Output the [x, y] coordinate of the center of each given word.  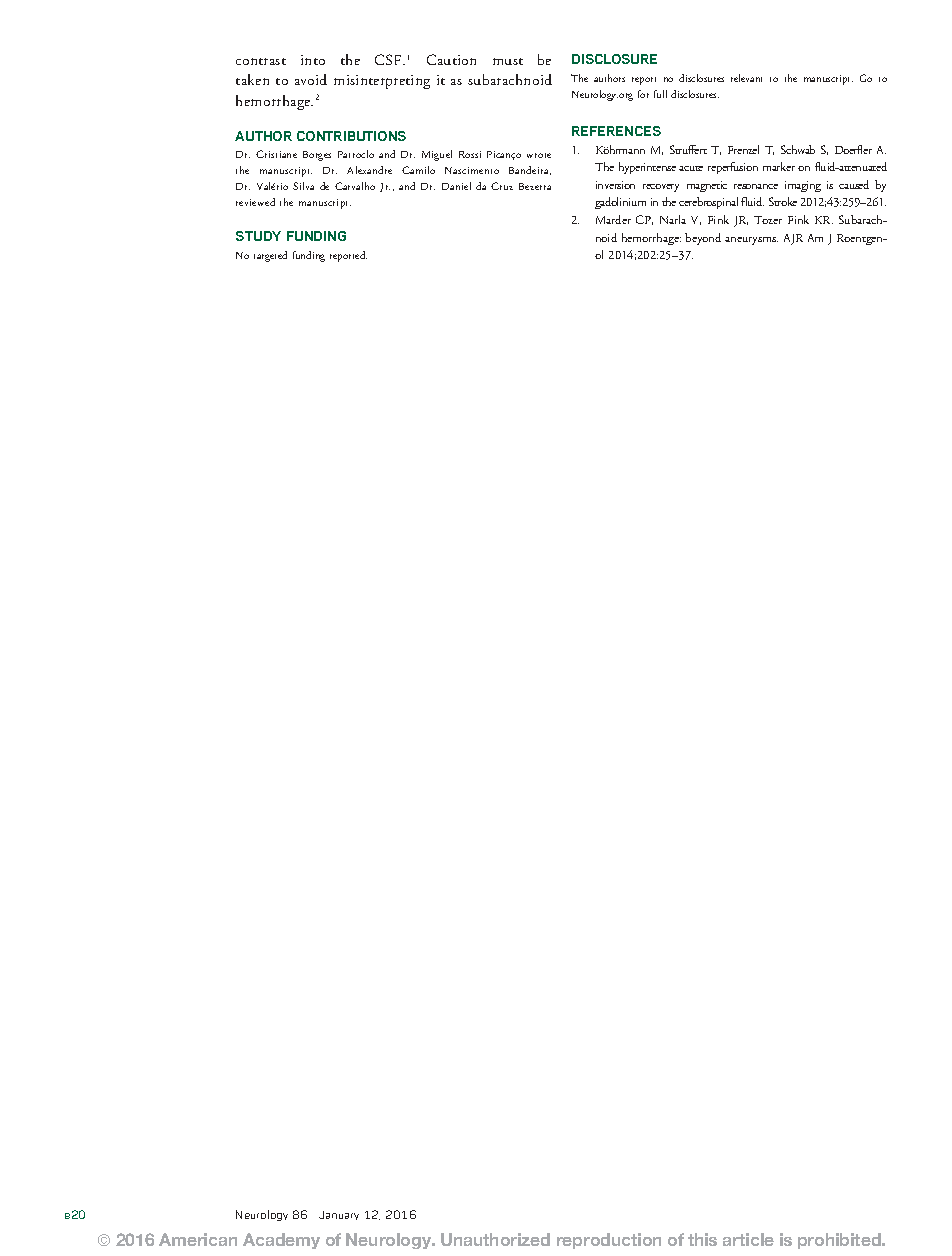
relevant [746, 78]
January [339, 1215]
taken [252, 79]
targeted [270, 256]
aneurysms [751, 241]
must [508, 61]
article [748, 1239]
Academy [281, 1241]
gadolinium [620, 203]
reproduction [609, 1241]
